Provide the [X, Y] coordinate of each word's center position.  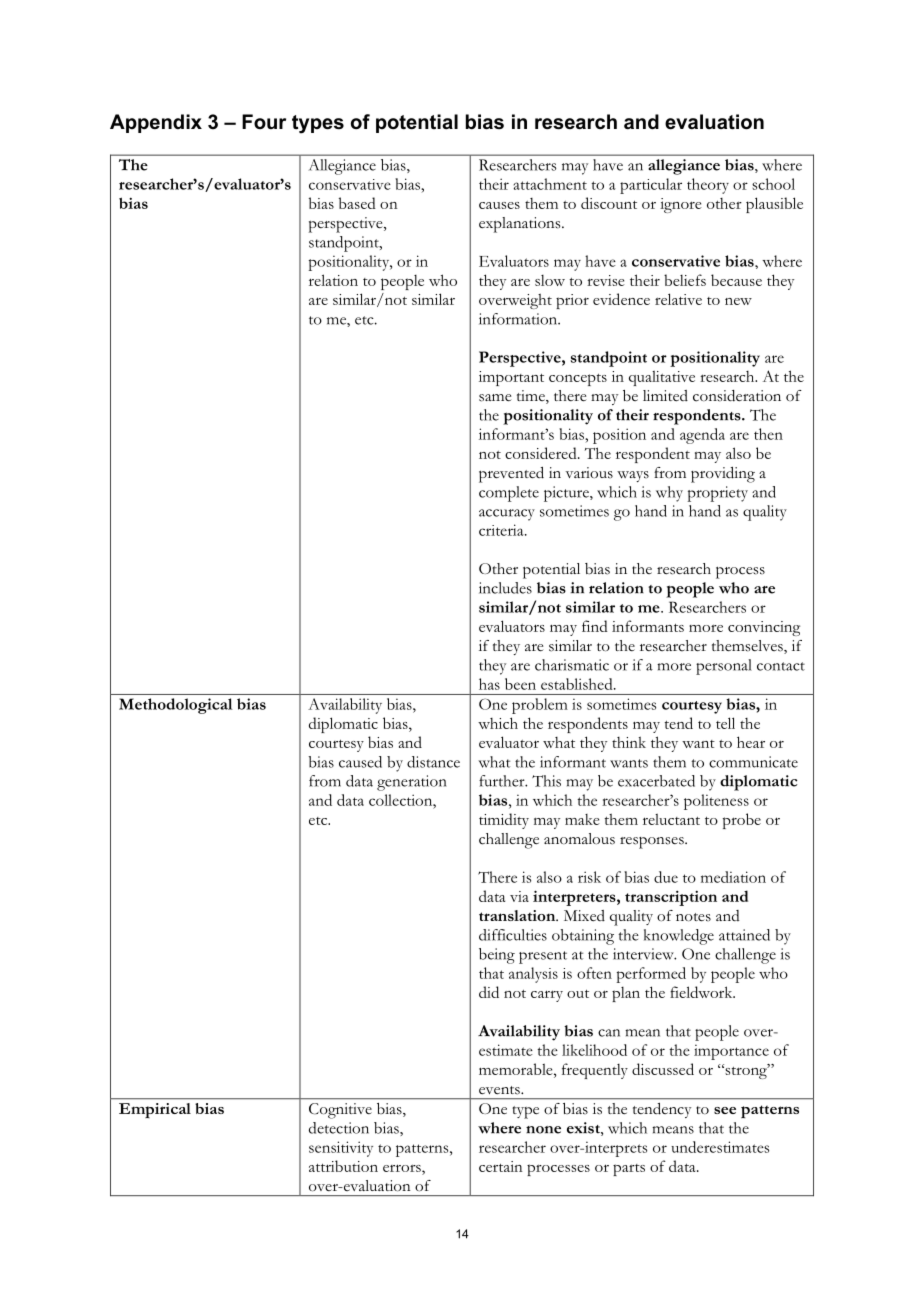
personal [724, 667]
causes [499, 205]
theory [708, 186]
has [489, 684]
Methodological [176, 706]
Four [264, 121]
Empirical [155, 1110]
